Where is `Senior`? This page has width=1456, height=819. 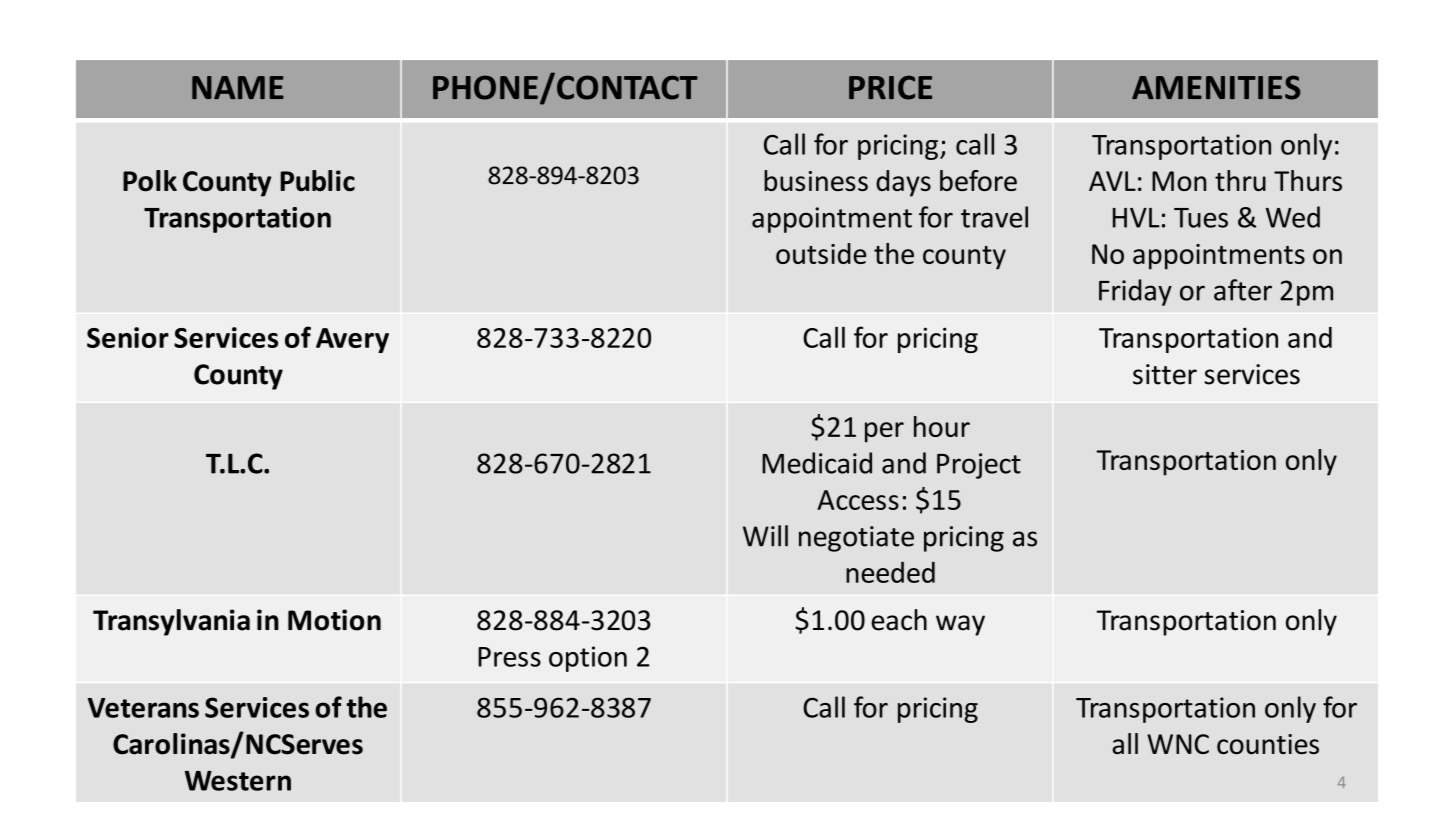 Senior is located at coordinates (128, 337).
